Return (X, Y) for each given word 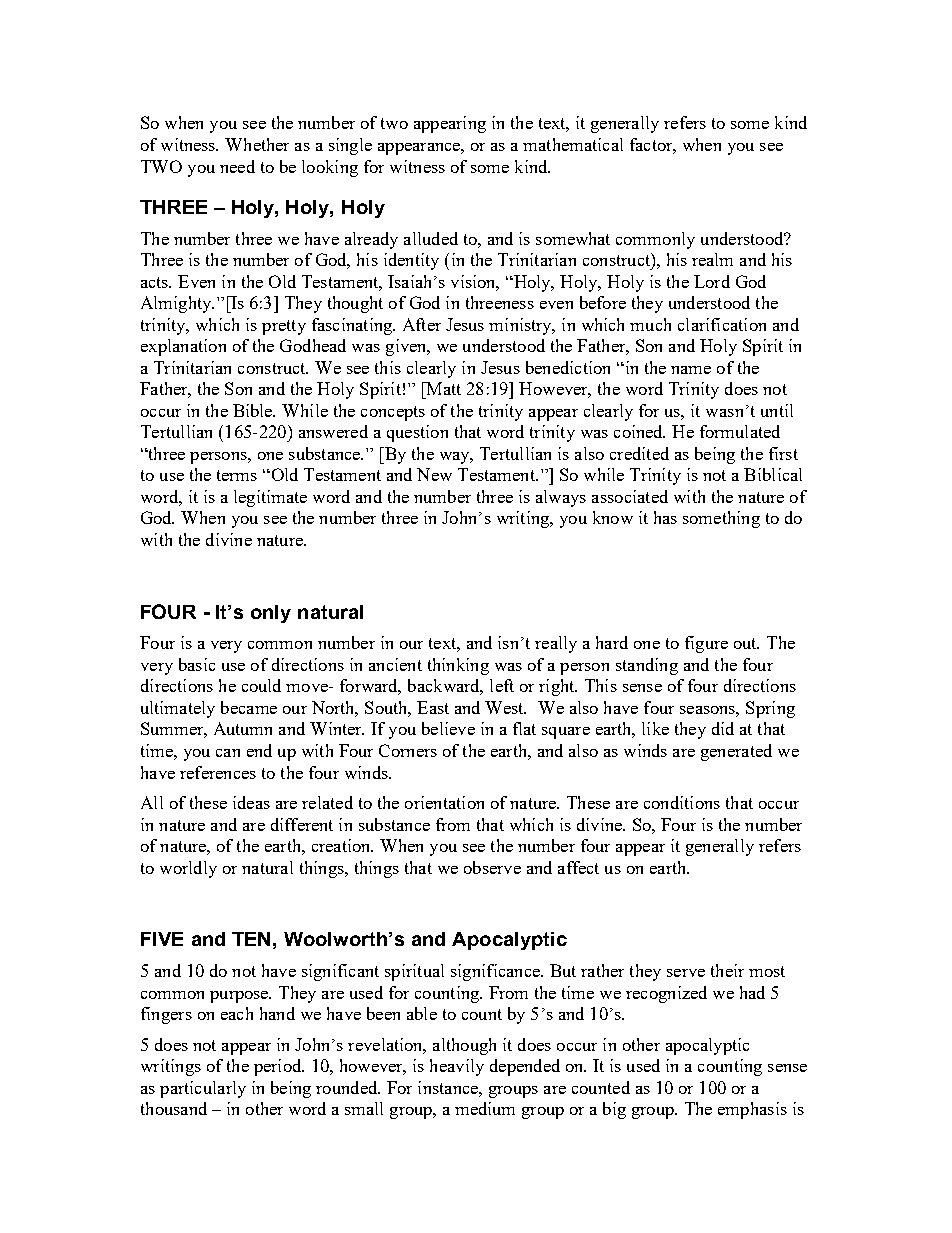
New (434, 474)
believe (448, 728)
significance (496, 972)
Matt (442, 388)
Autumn (243, 728)
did (723, 728)
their (727, 970)
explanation (183, 347)
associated (630, 496)
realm (712, 259)
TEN (251, 939)
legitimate (270, 498)
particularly (203, 1089)
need (237, 166)
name (691, 370)
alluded (431, 238)
